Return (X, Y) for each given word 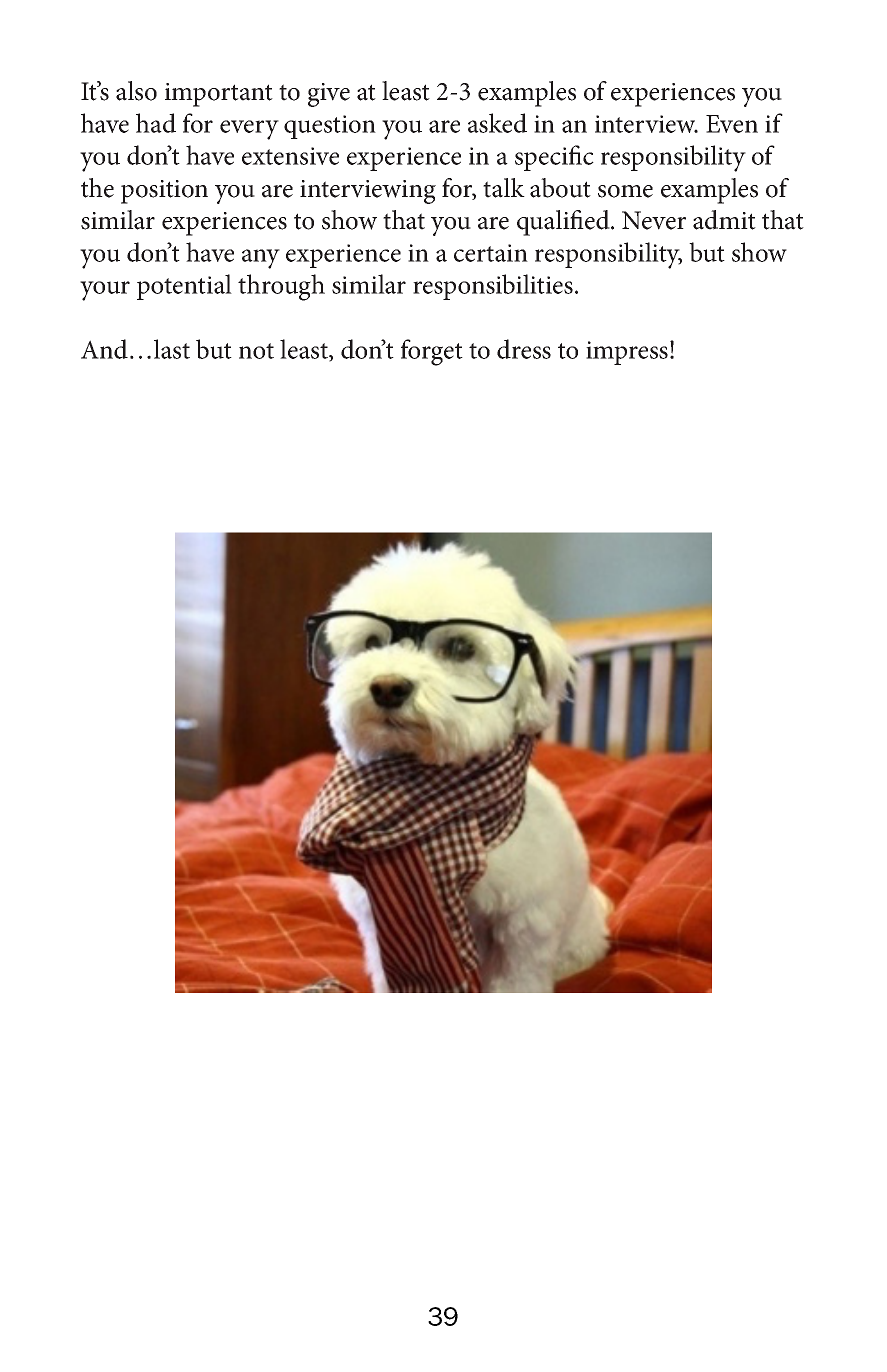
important (219, 95)
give (329, 95)
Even (732, 124)
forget (432, 352)
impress (627, 353)
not (256, 351)
